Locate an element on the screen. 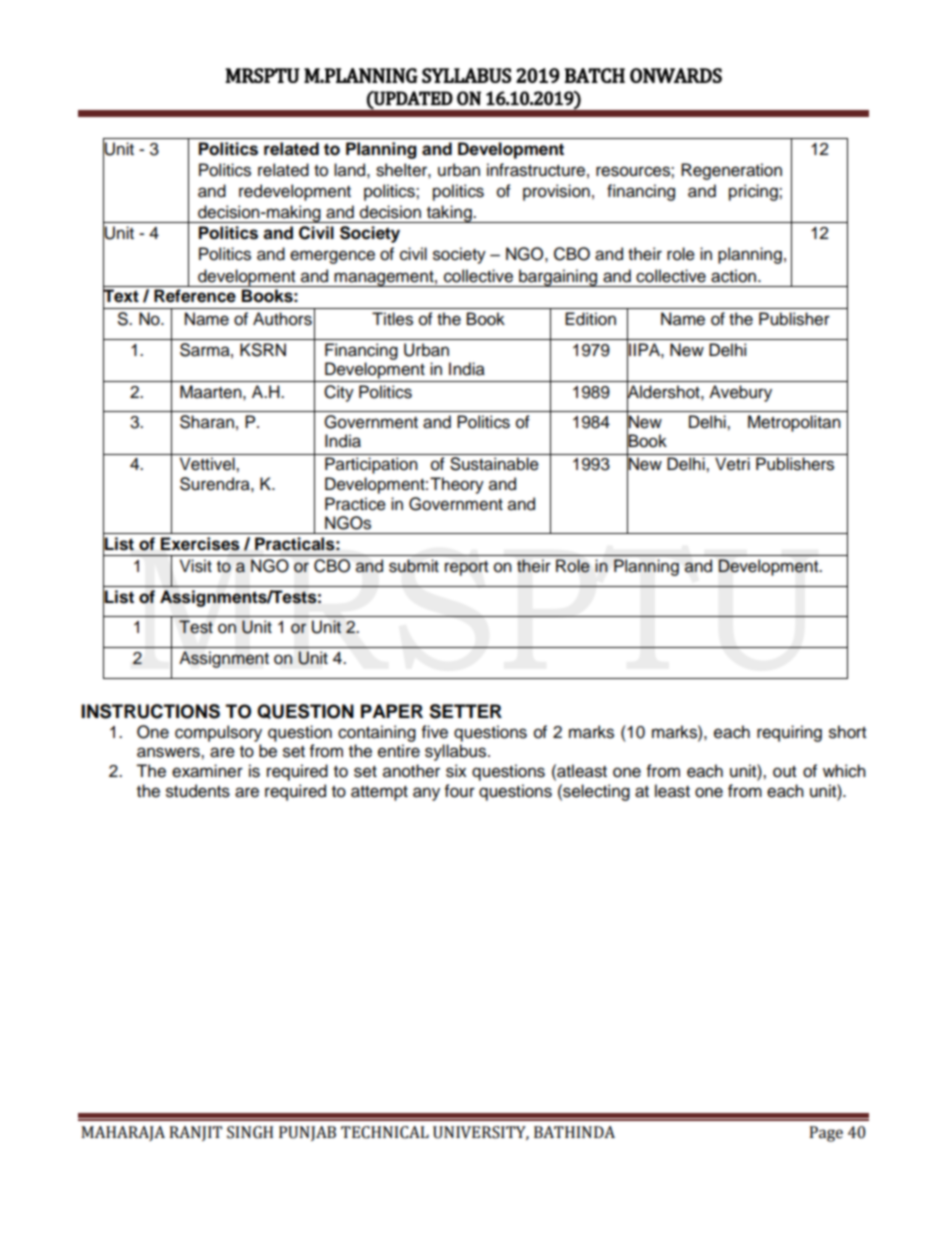  report is located at coordinates (466, 568).
